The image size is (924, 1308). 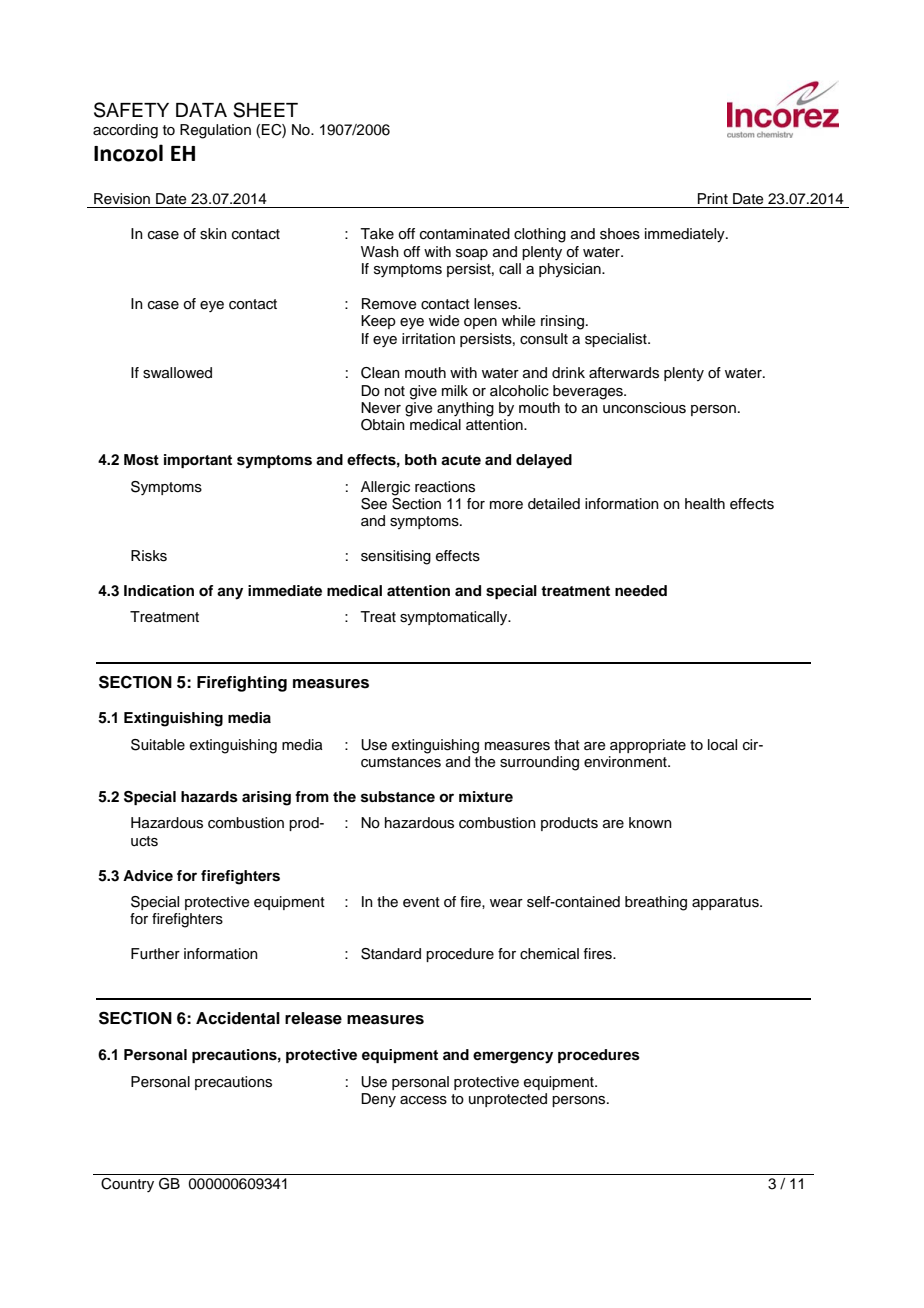 I want to click on breathing, so click(x=656, y=903).
